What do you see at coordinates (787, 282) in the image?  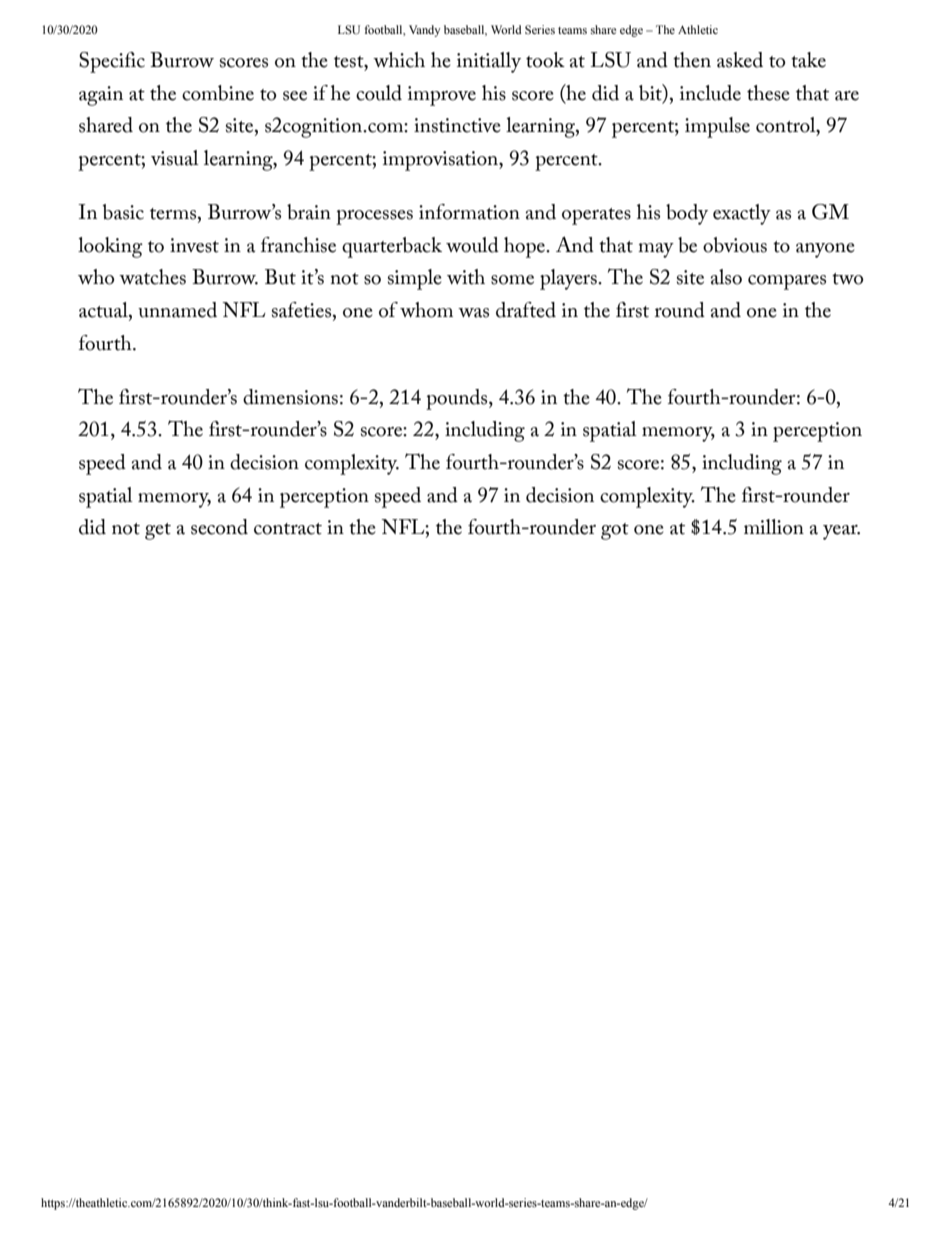 I see `compares` at bounding box center [787, 282].
